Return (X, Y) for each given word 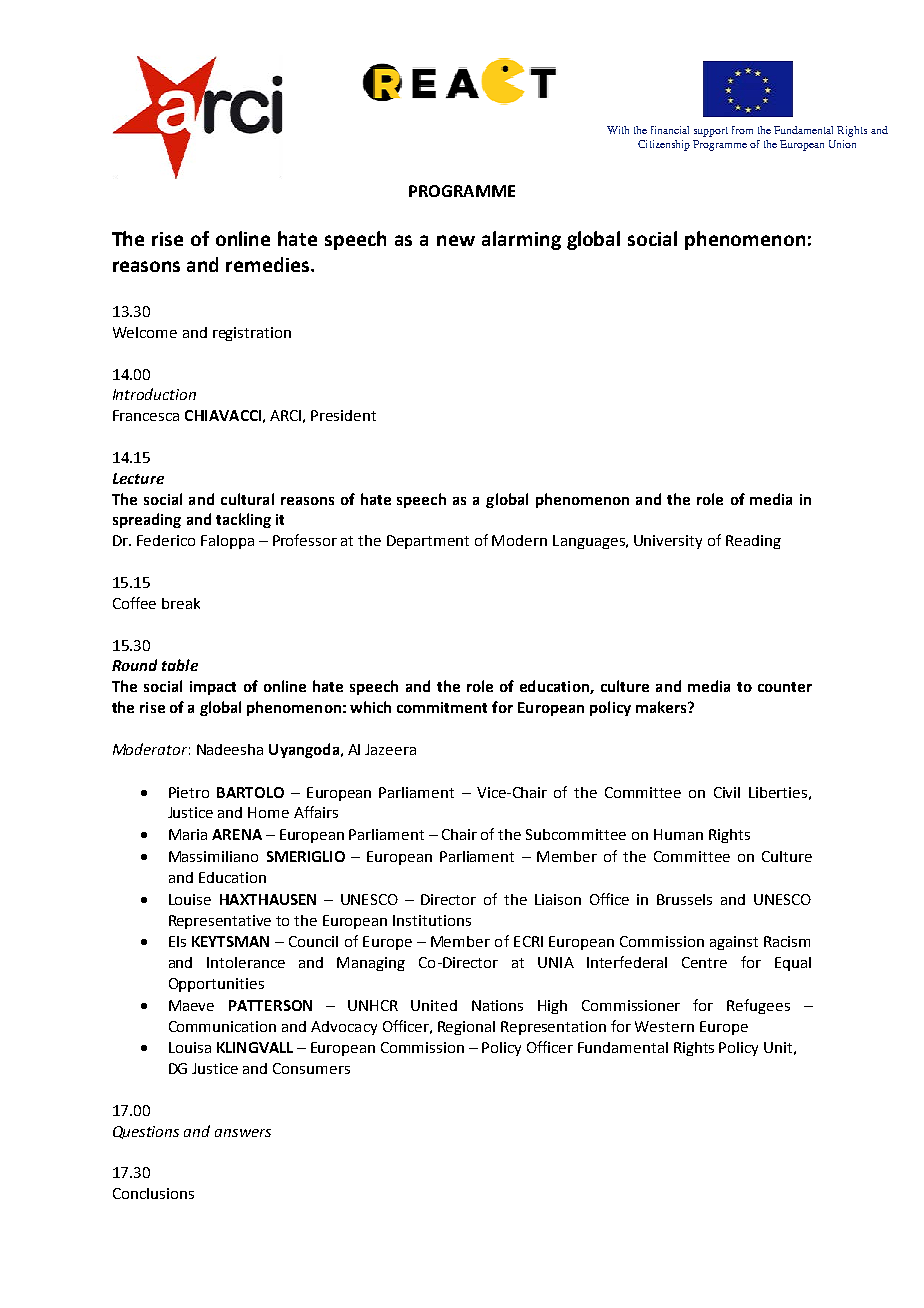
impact (213, 688)
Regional (466, 1028)
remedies (267, 264)
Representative (220, 922)
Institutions (432, 920)
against (734, 943)
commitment (442, 707)
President (343, 415)
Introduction (154, 394)
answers (243, 1133)
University (668, 542)
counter (785, 687)
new (456, 240)
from (742, 130)
